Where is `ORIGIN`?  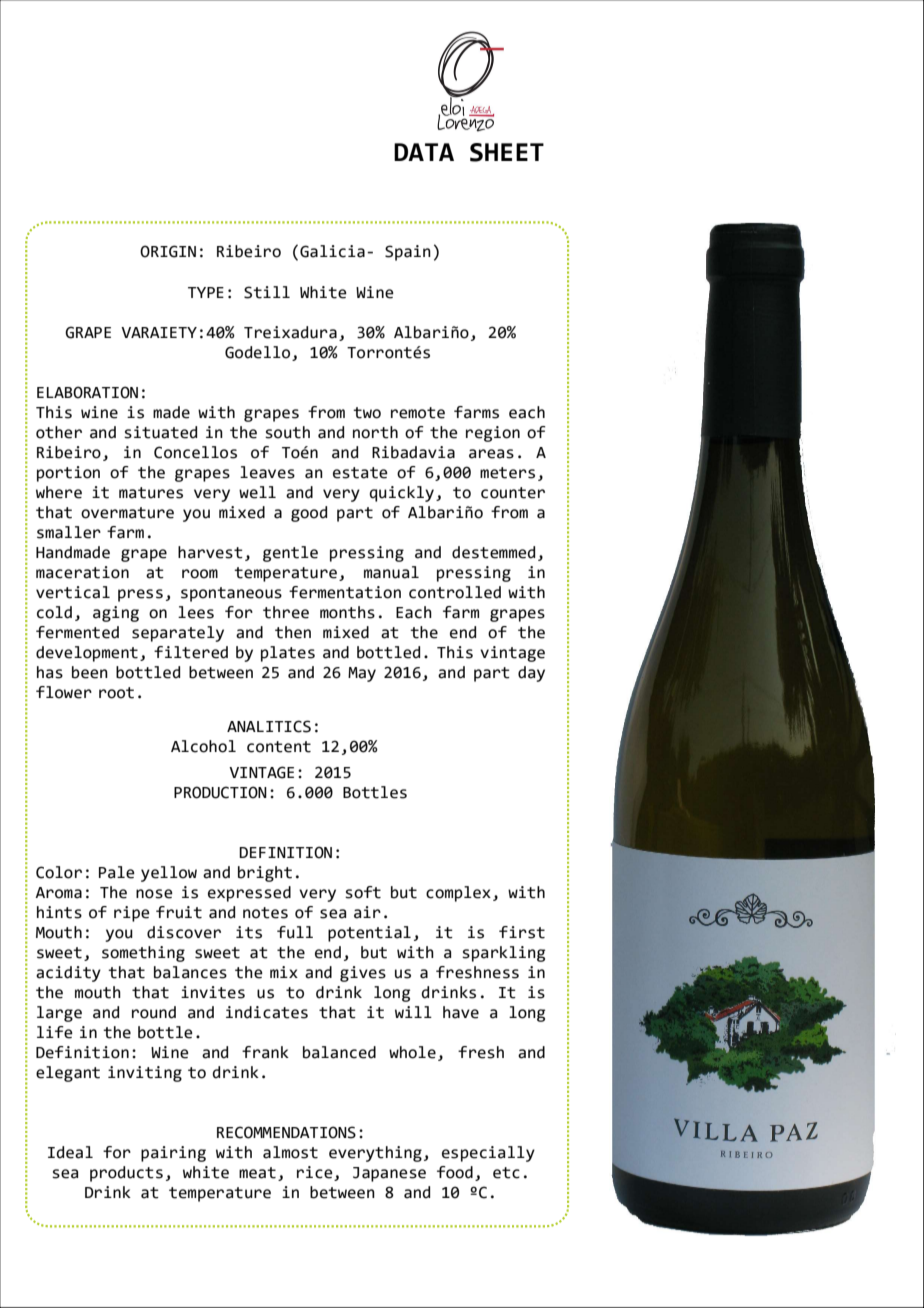 ORIGIN is located at coordinates (168, 251).
